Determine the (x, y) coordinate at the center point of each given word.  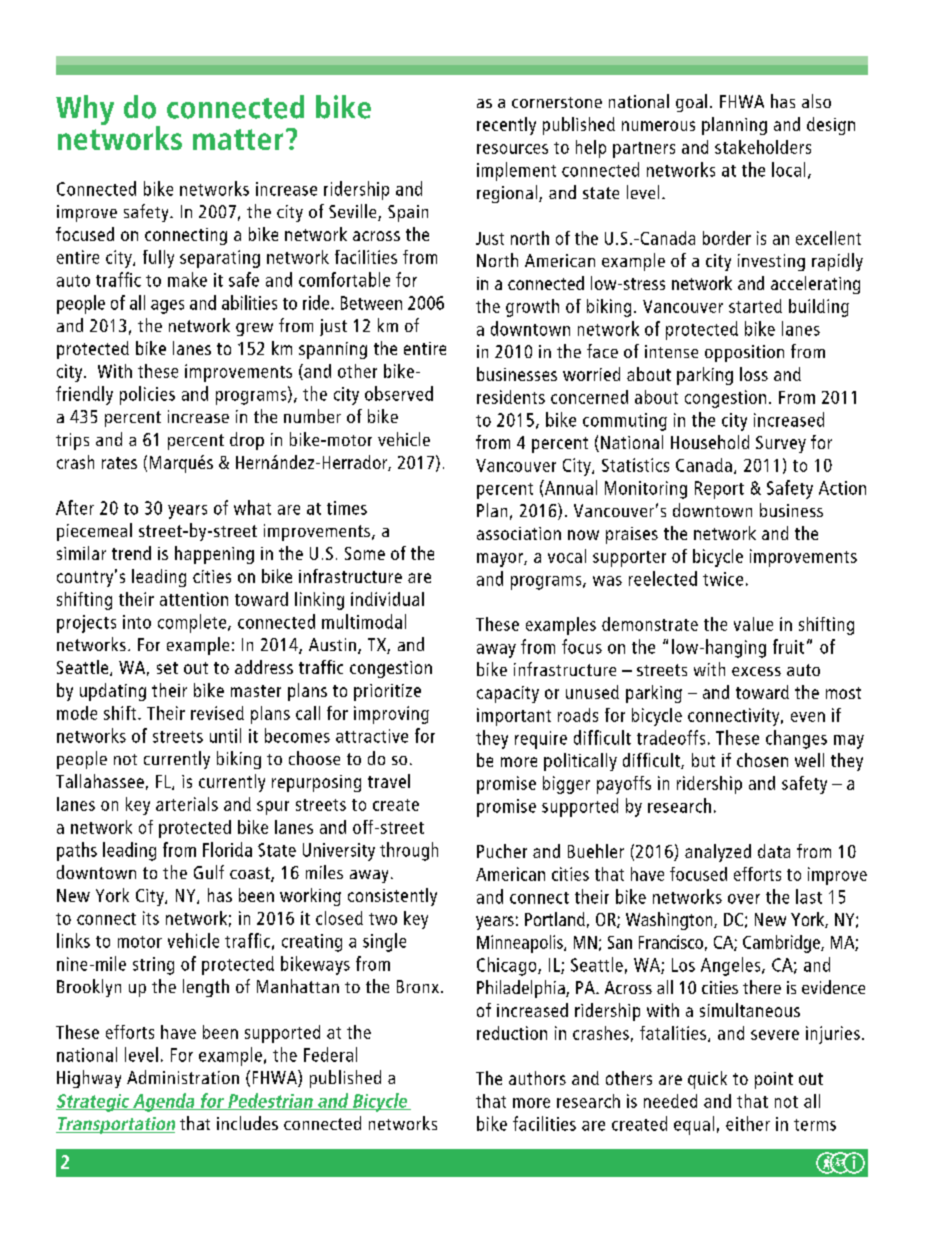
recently (506, 126)
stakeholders (763, 147)
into (137, 622)
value (753, 624)
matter (238, 139)
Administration (183, 1077)
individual (387, 599)
